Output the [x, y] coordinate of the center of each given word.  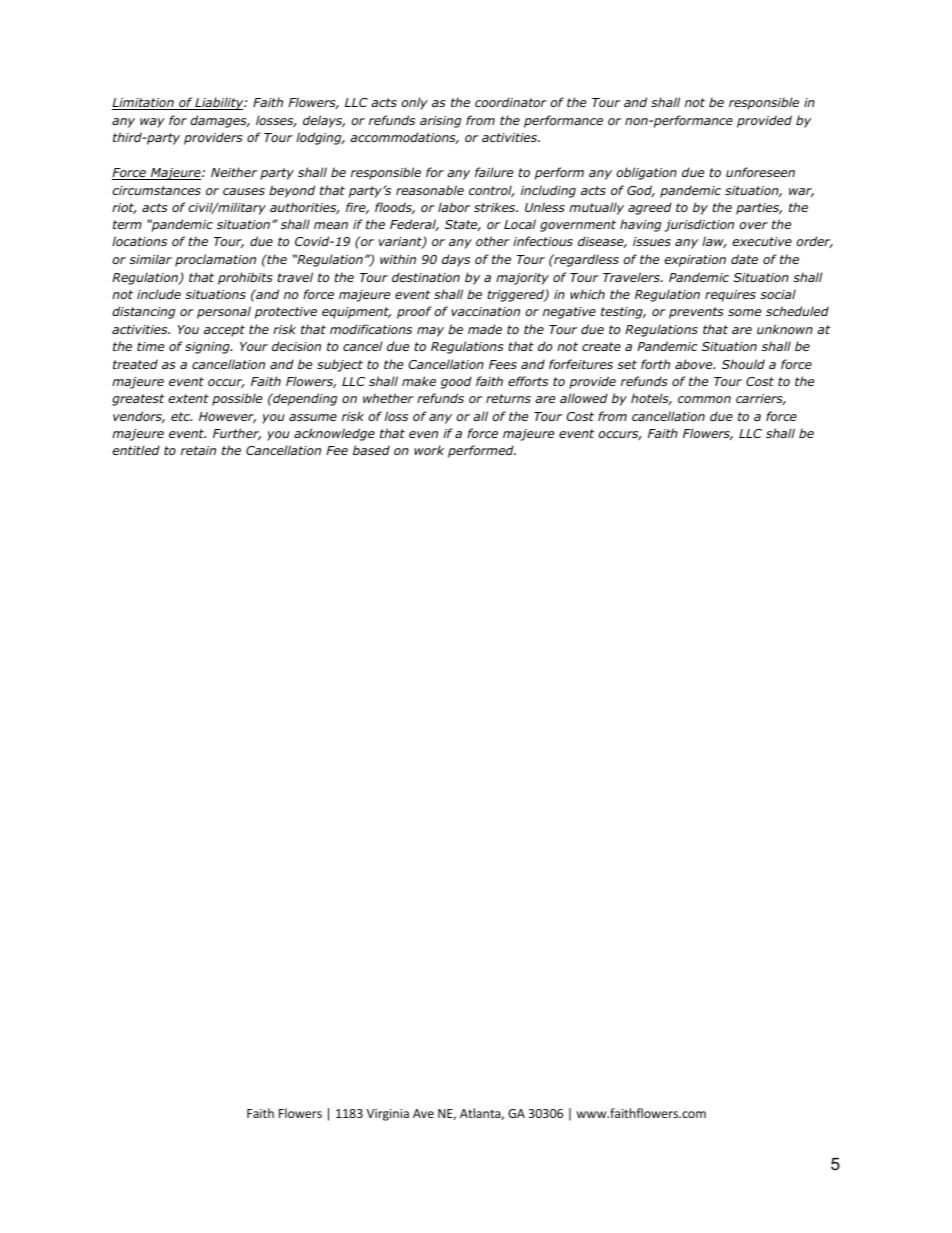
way [152, 123]
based [371, 450]
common [704, 399]
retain [198, 450]
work [429, 450]
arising [440, 122]
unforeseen [760, 172]
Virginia [388, 1115]
